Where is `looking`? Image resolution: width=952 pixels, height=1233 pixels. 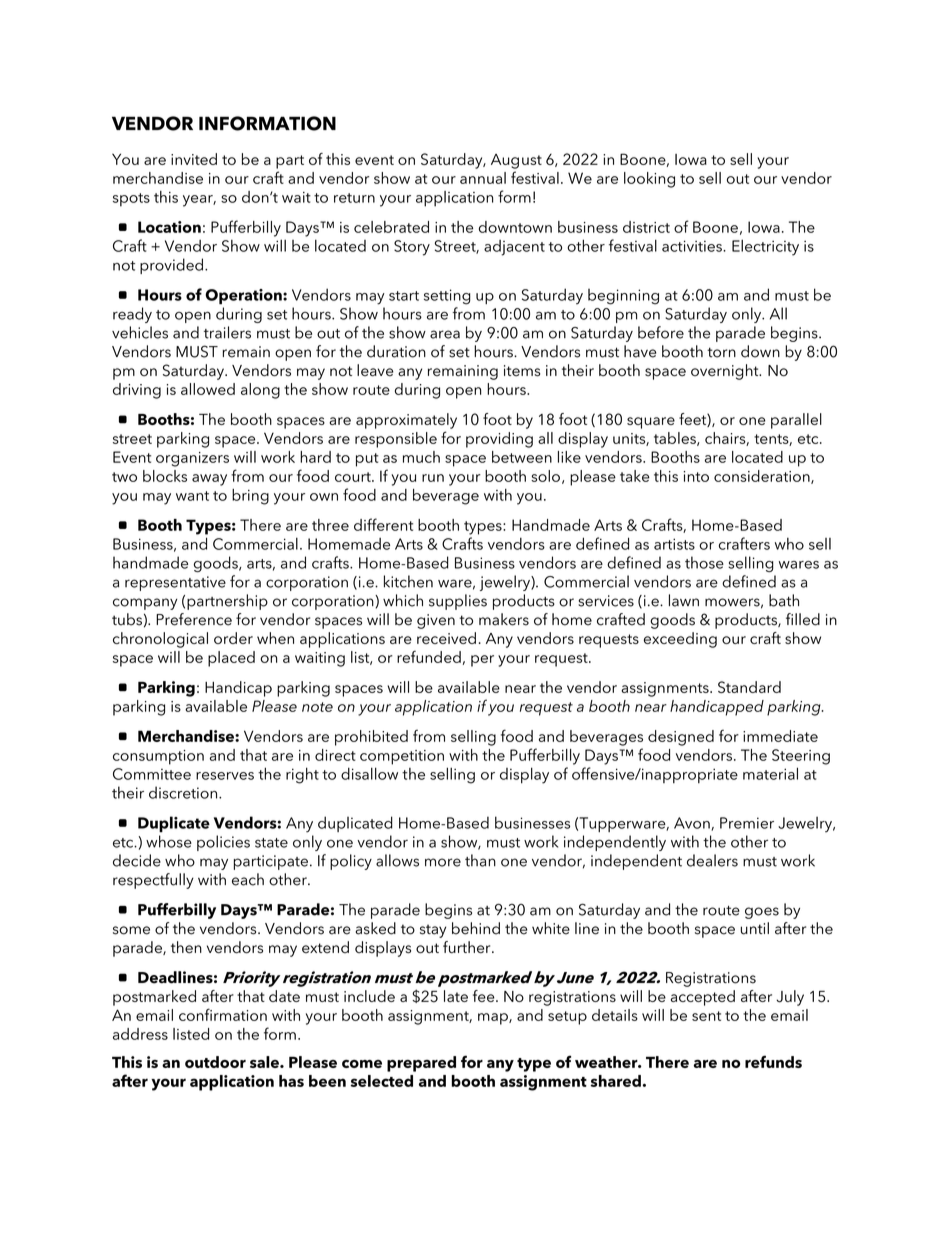
looking is located at coordinates (649, 180).
